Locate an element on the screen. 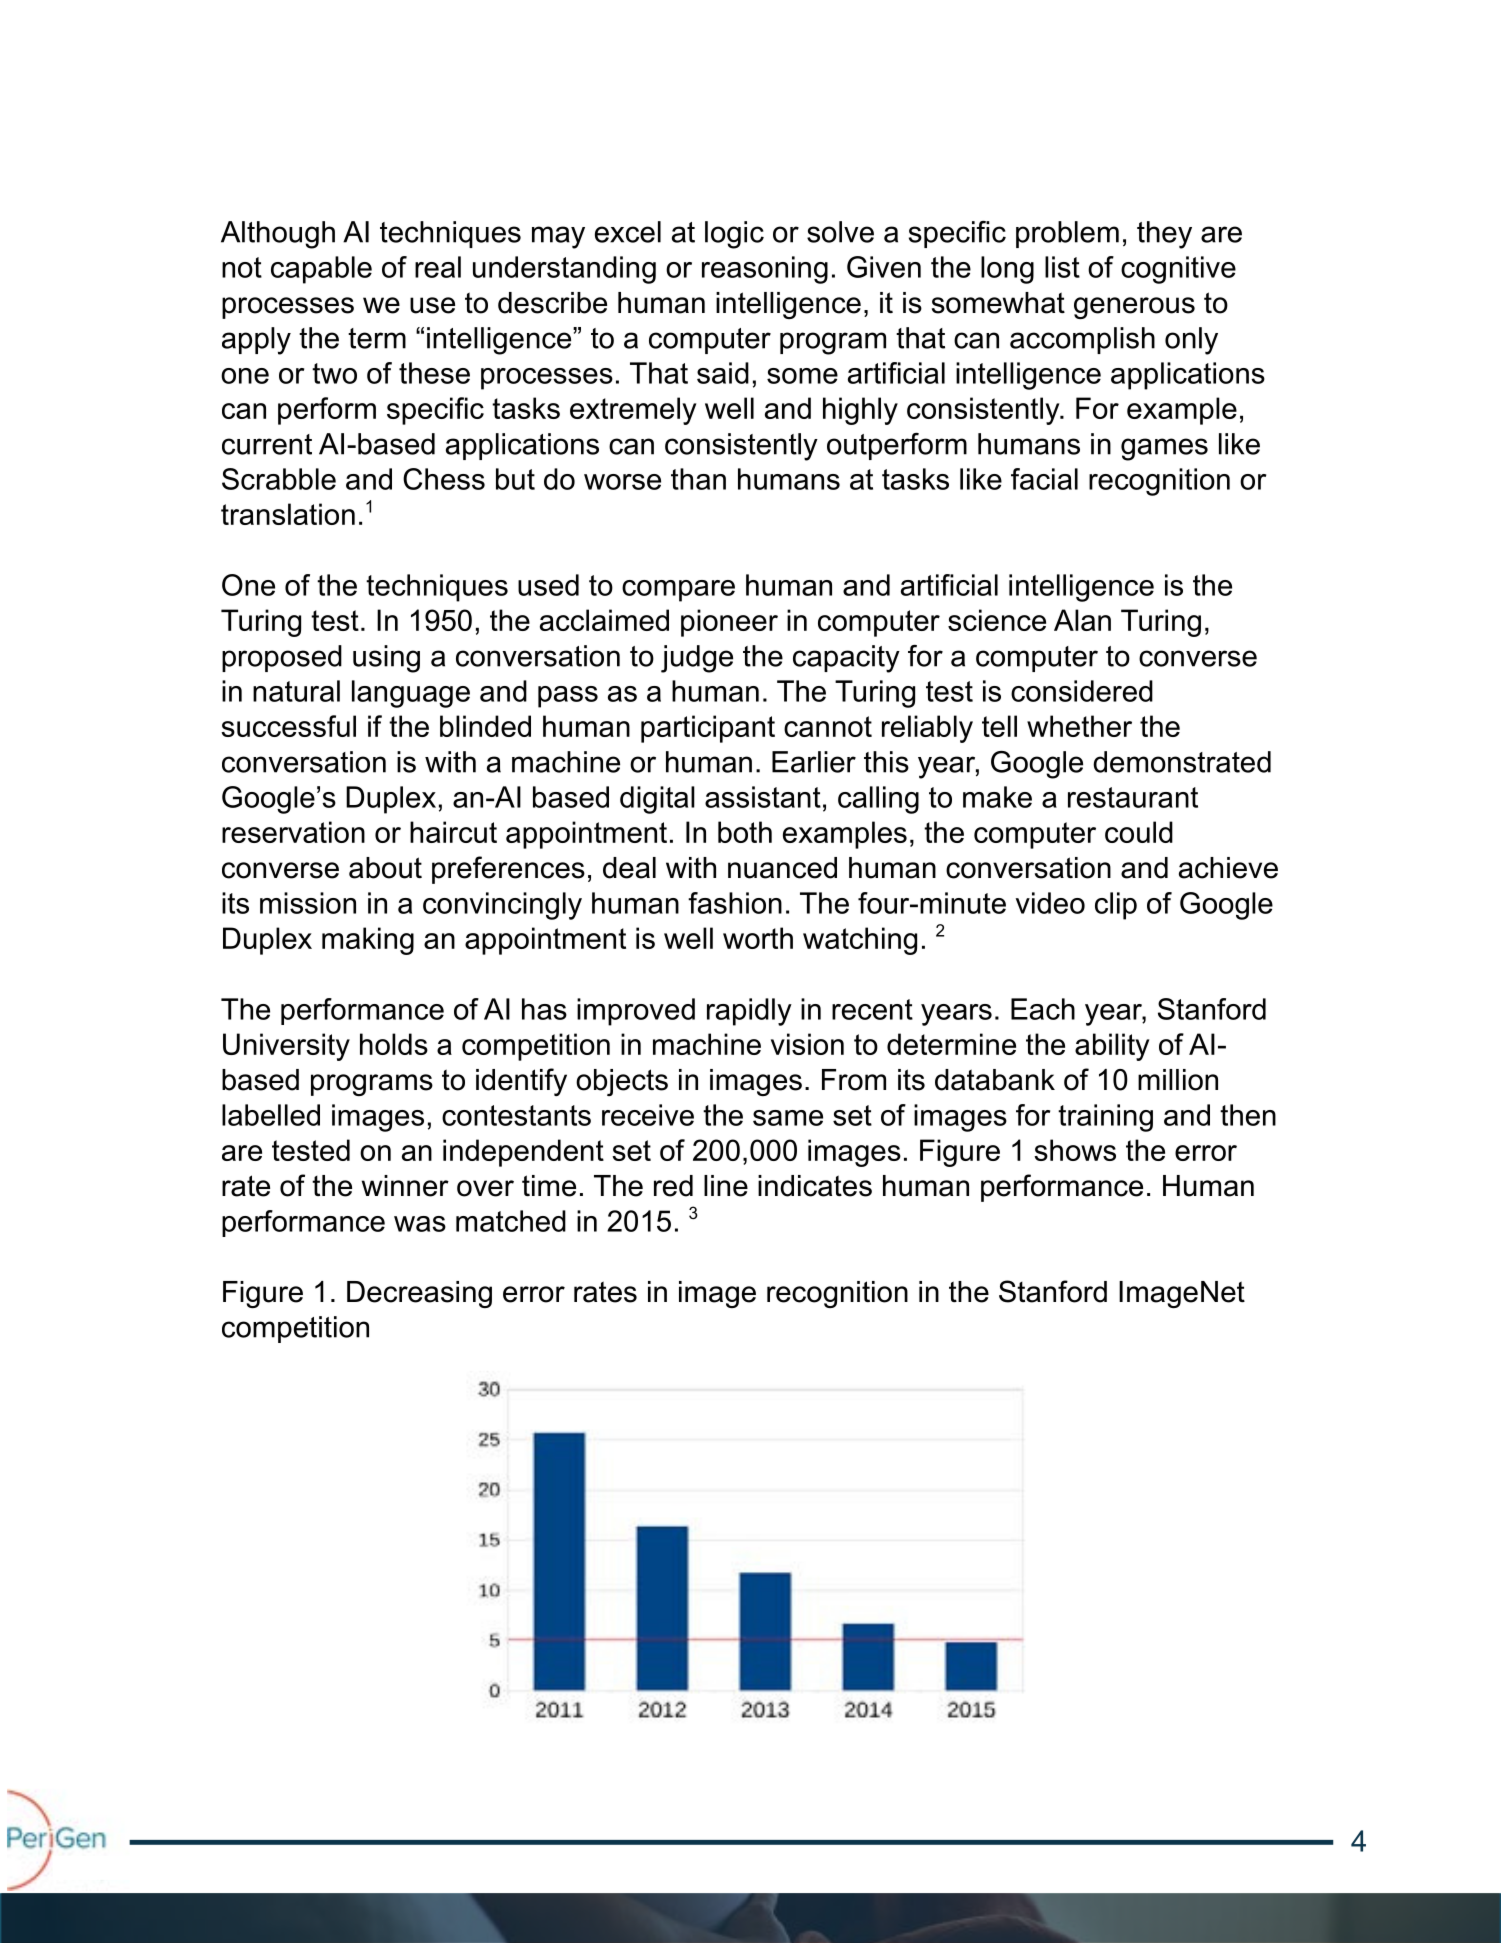 Image resolution: width=1501 pixels, height=1943 pixels. pioneer is located at coordinates (729, 623).
